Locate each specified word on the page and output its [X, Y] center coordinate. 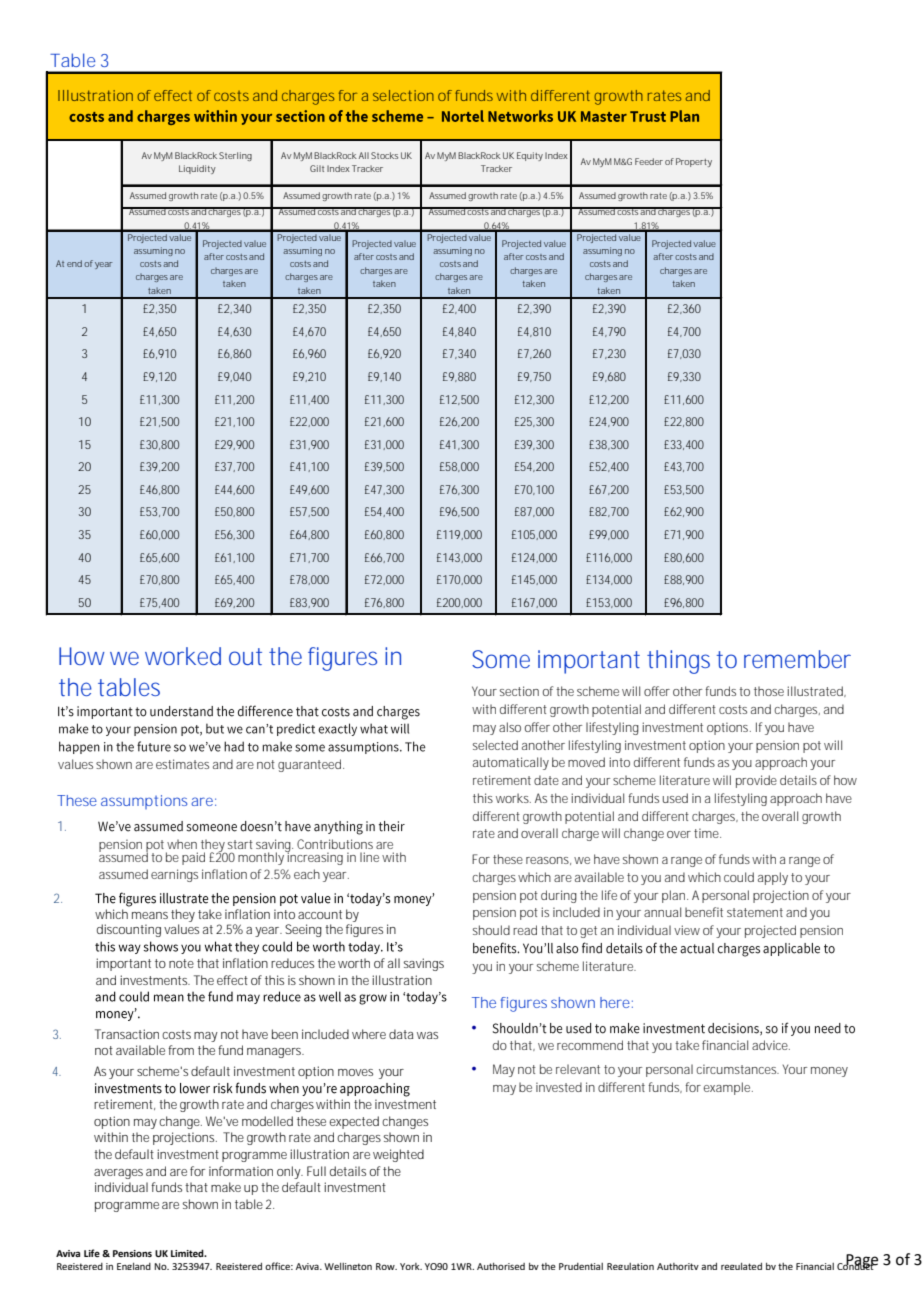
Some [501, 659]
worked [183, 656]
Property [694, 162]
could [739, 877]
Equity [530, 156]
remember [797, 659]
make [226, 1187]
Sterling [235, 156]
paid [193, 858]
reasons [548, 861]
